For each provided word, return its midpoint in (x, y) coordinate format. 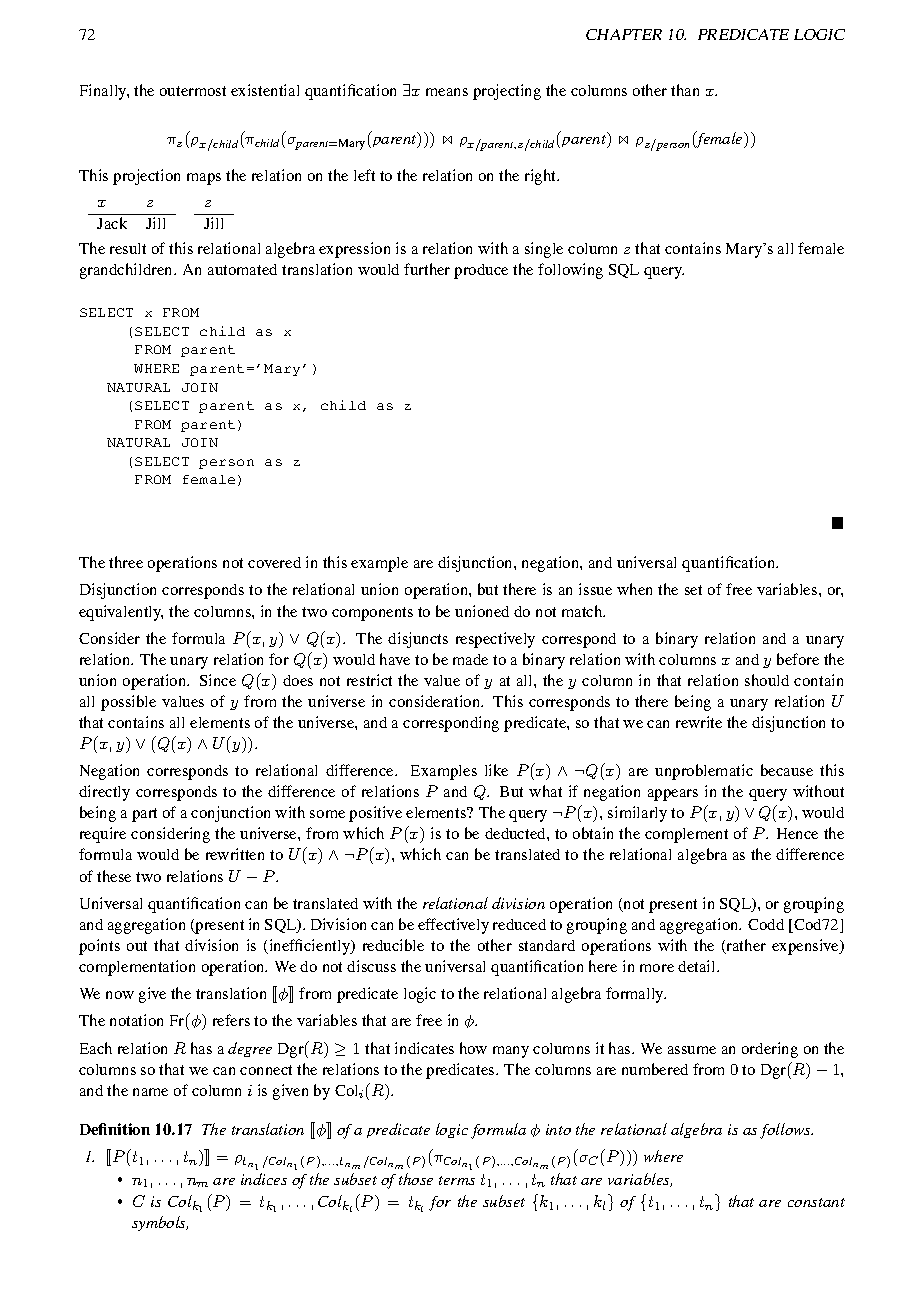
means (447, 92)
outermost (193, 91)
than (685, 90)
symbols (160, 1223)
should (767, 680)
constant (816, 1202)
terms (457, 1180)
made (470, 659)
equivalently (121, 613)
